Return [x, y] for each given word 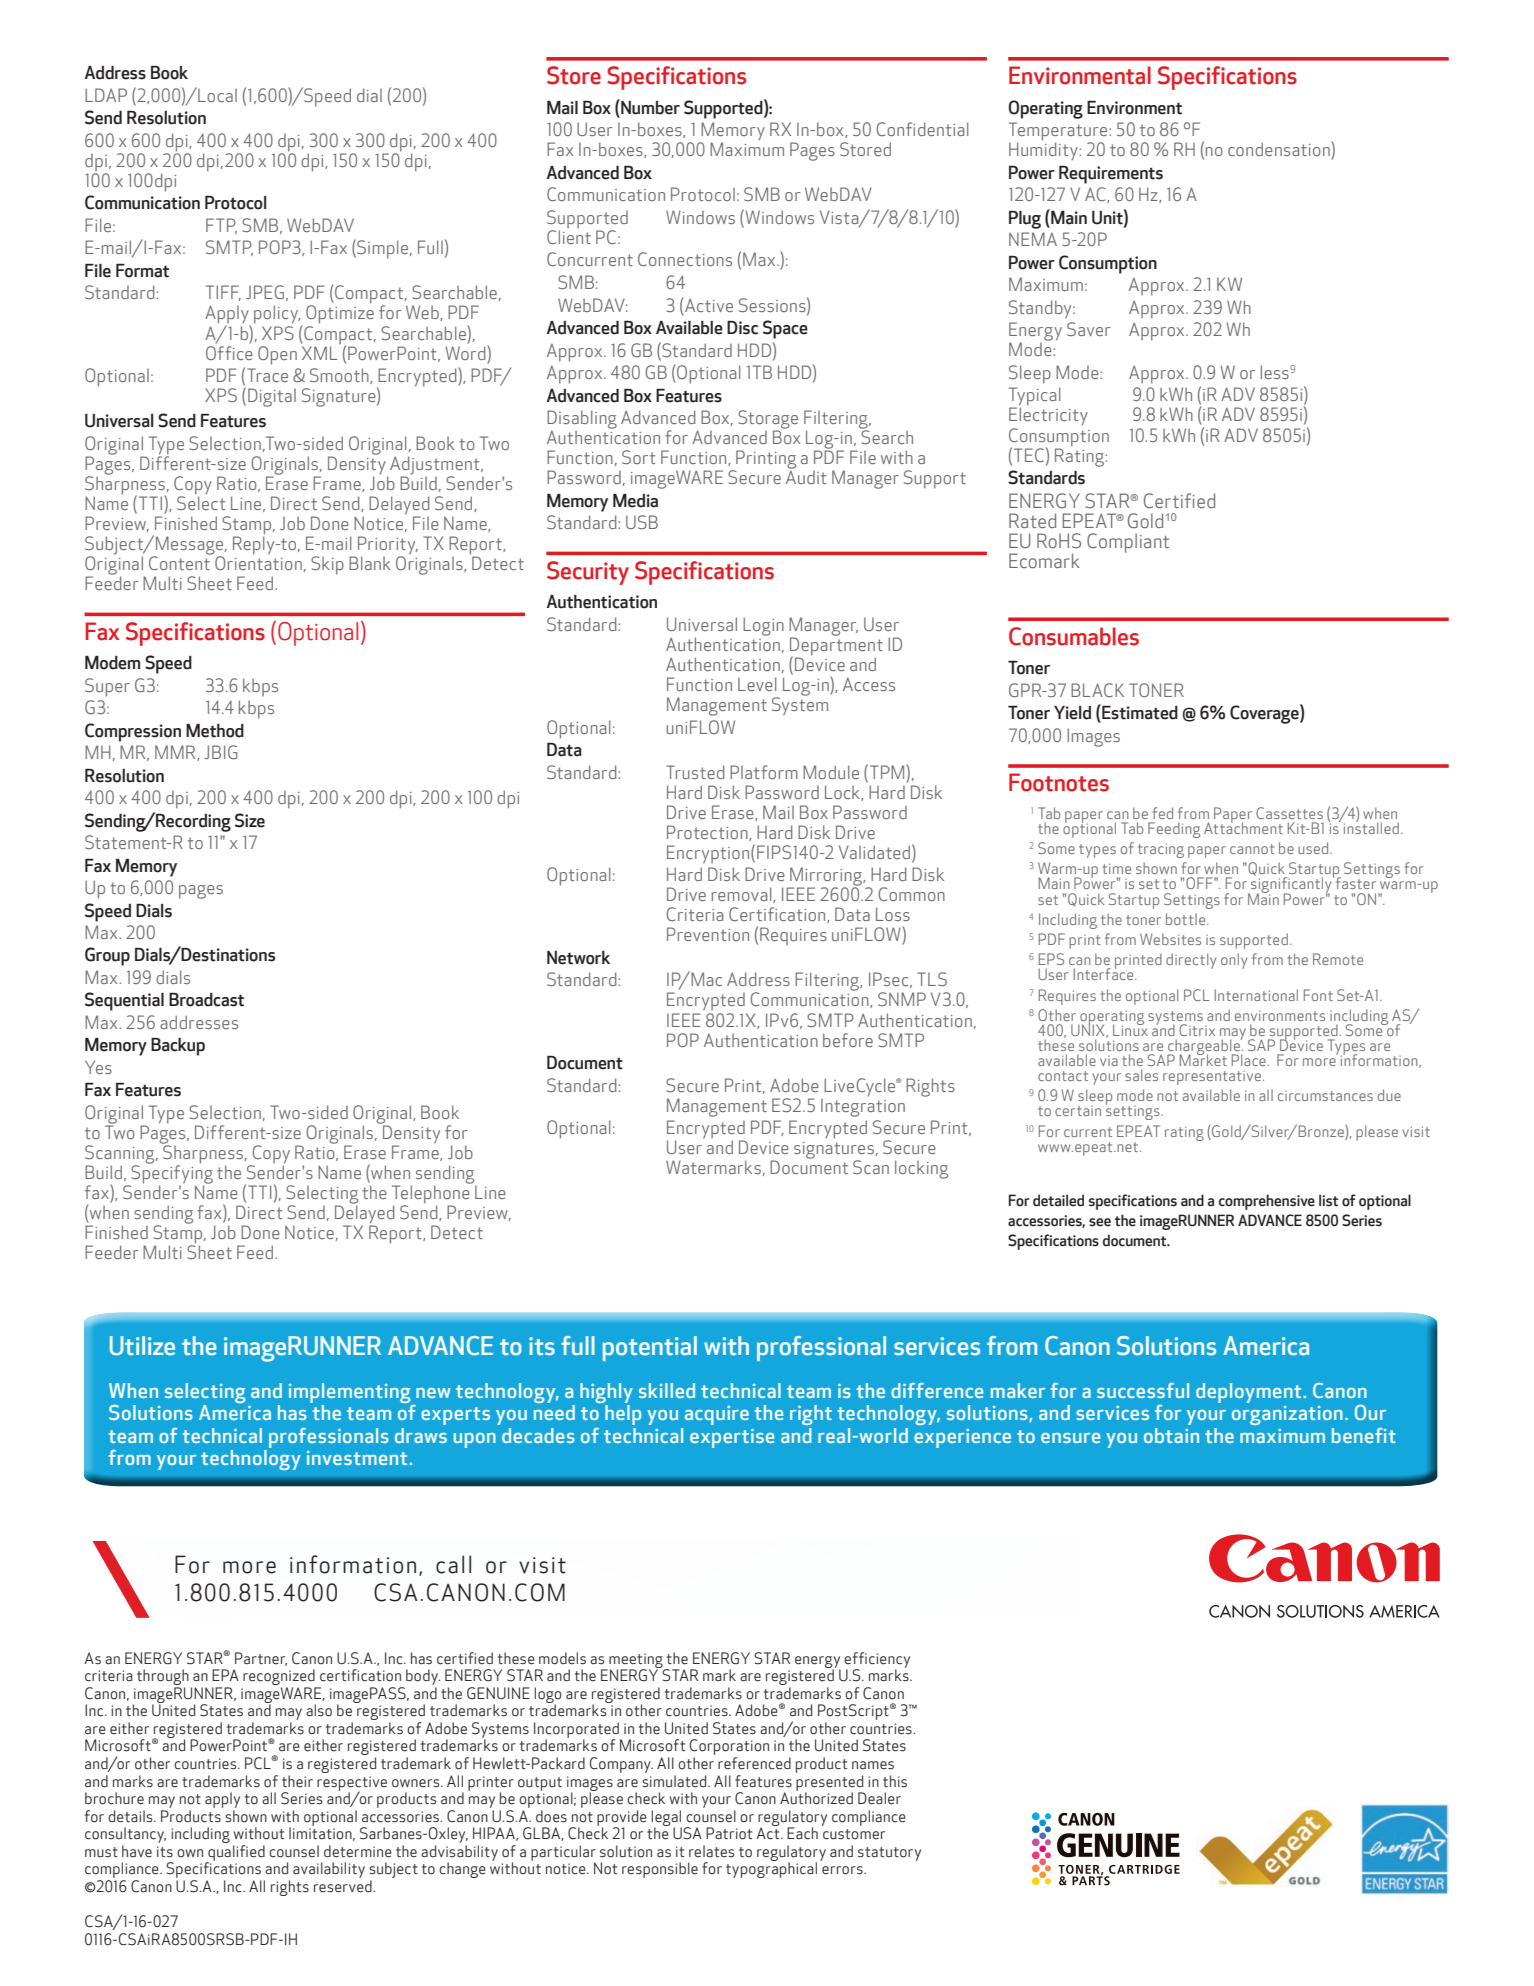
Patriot [729, 1833]
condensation [1280, 148]
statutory [889, 1854]
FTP [221, 226]
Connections [685, 259]
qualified [235, 1854]
